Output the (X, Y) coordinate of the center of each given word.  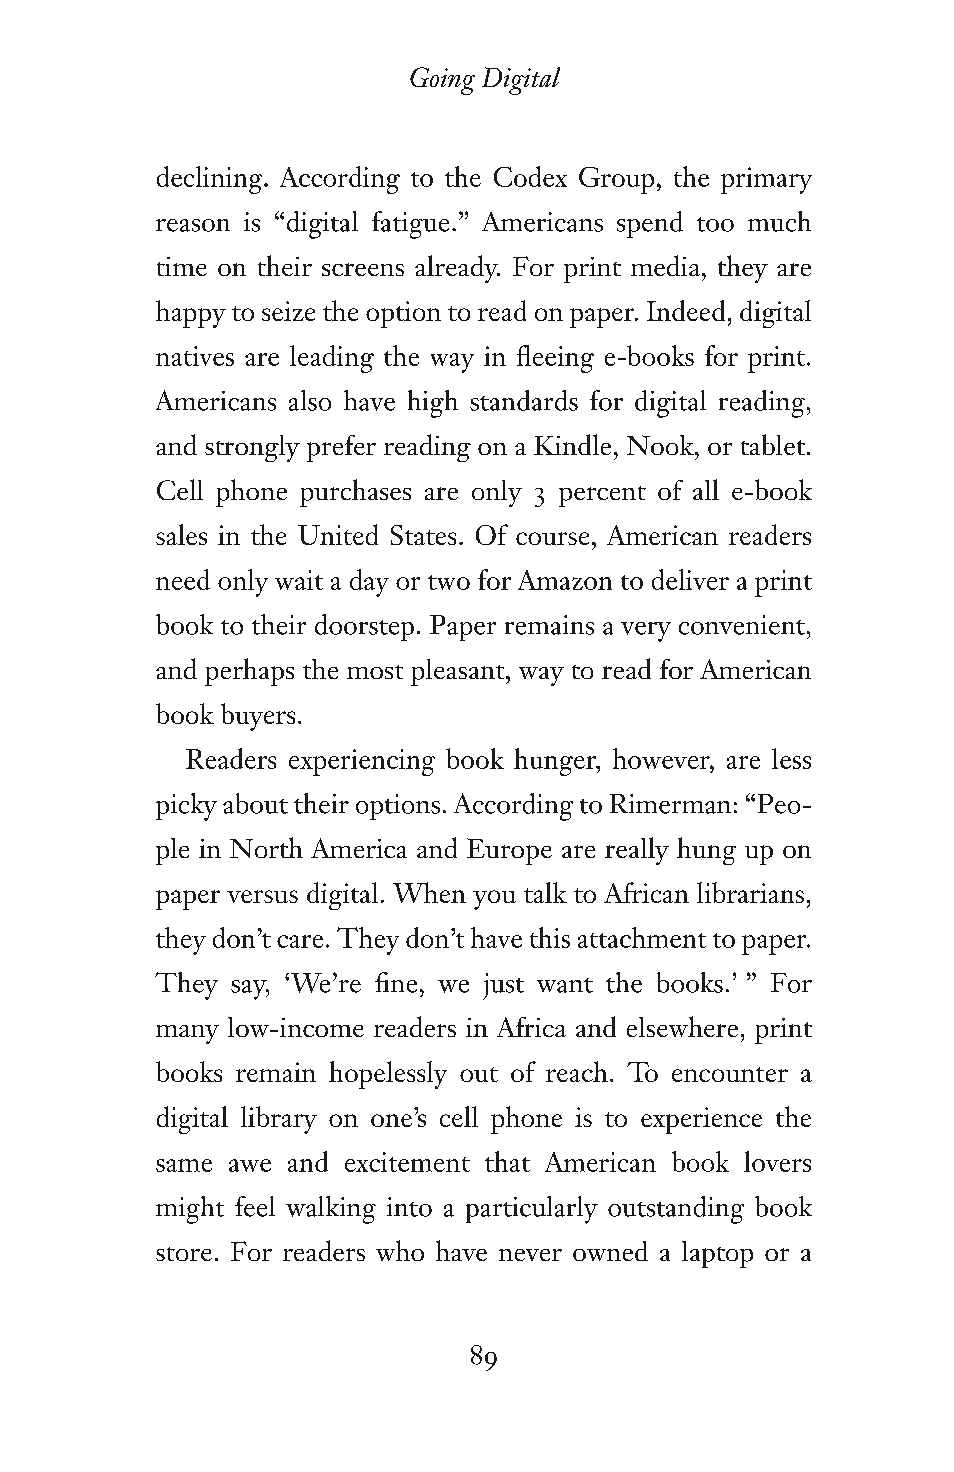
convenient (743, 625)
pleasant (459, 672)
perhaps (249, 672)
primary (766, 180)
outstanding (676, 1210)
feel (255, 1206)
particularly (532, 1210)
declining (211, 180)
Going (442, 81)
